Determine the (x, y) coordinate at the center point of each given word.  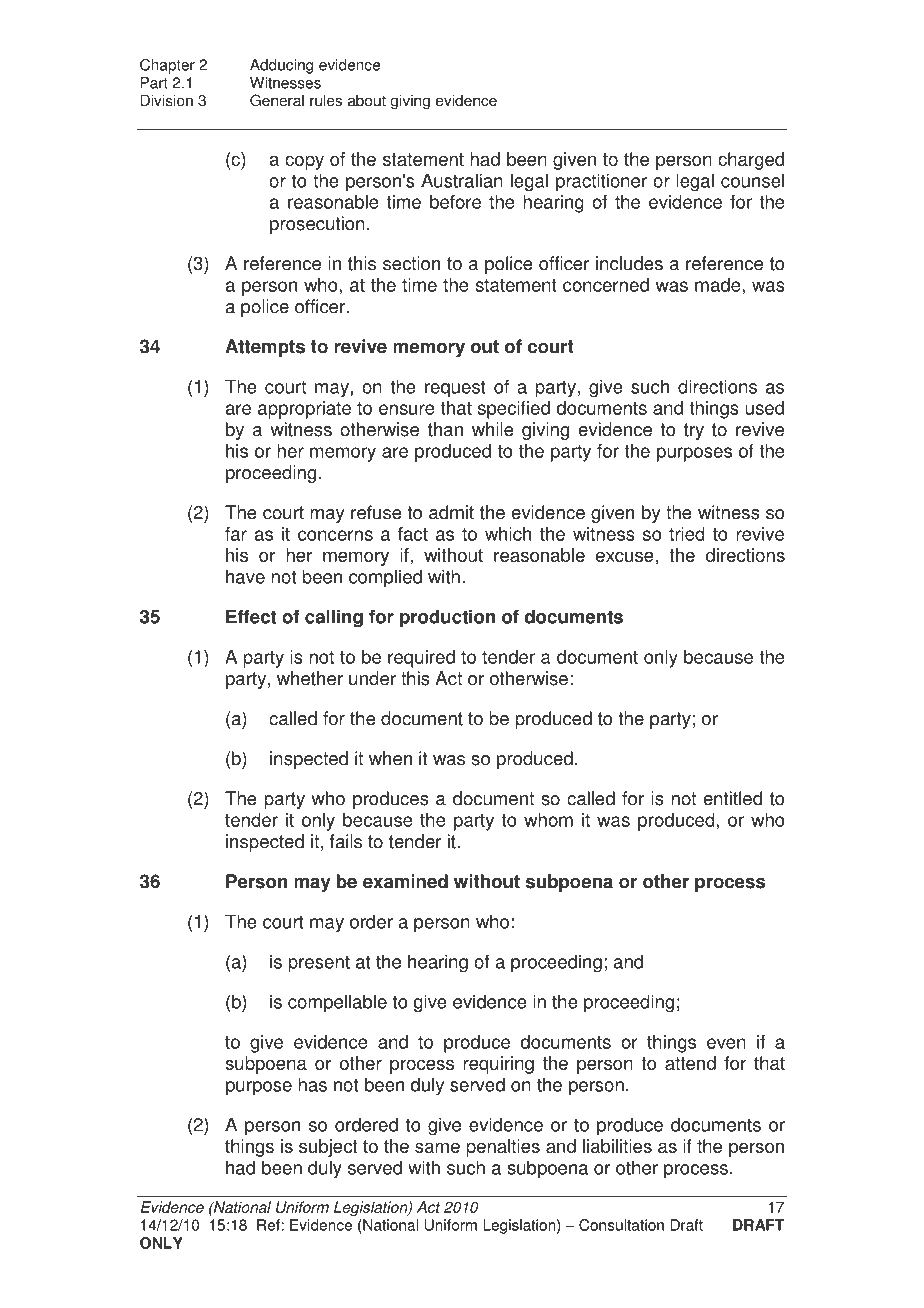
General (277, 100)
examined (405, 881)
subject (328, 1148)
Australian (462, 180)
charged (751, 161)
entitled (732, 798)
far (236, 534)
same (437, 1147)
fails (346, 841)
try (694, 431)
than (445, 429)
